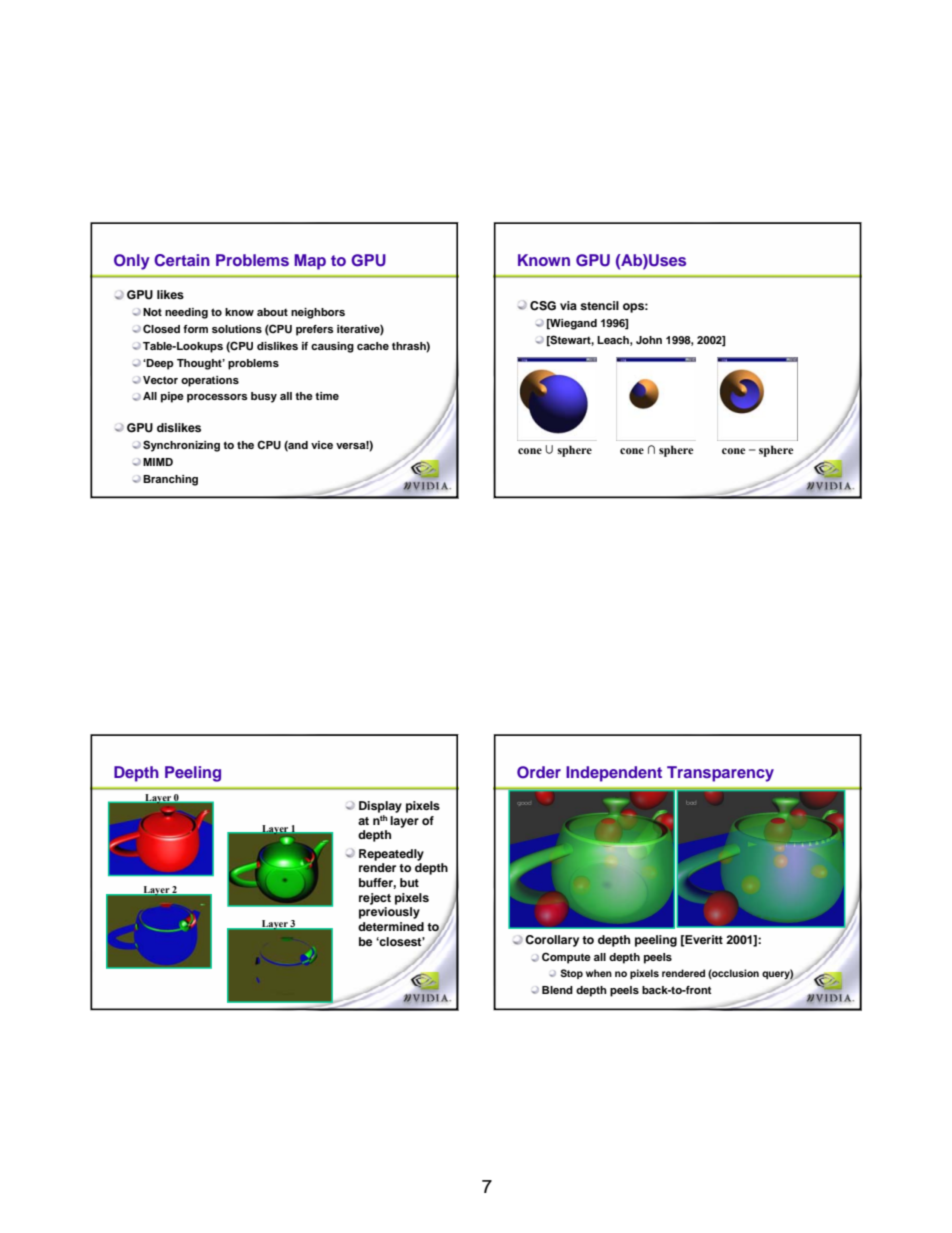  I want to click on when, so click(599, 973).
